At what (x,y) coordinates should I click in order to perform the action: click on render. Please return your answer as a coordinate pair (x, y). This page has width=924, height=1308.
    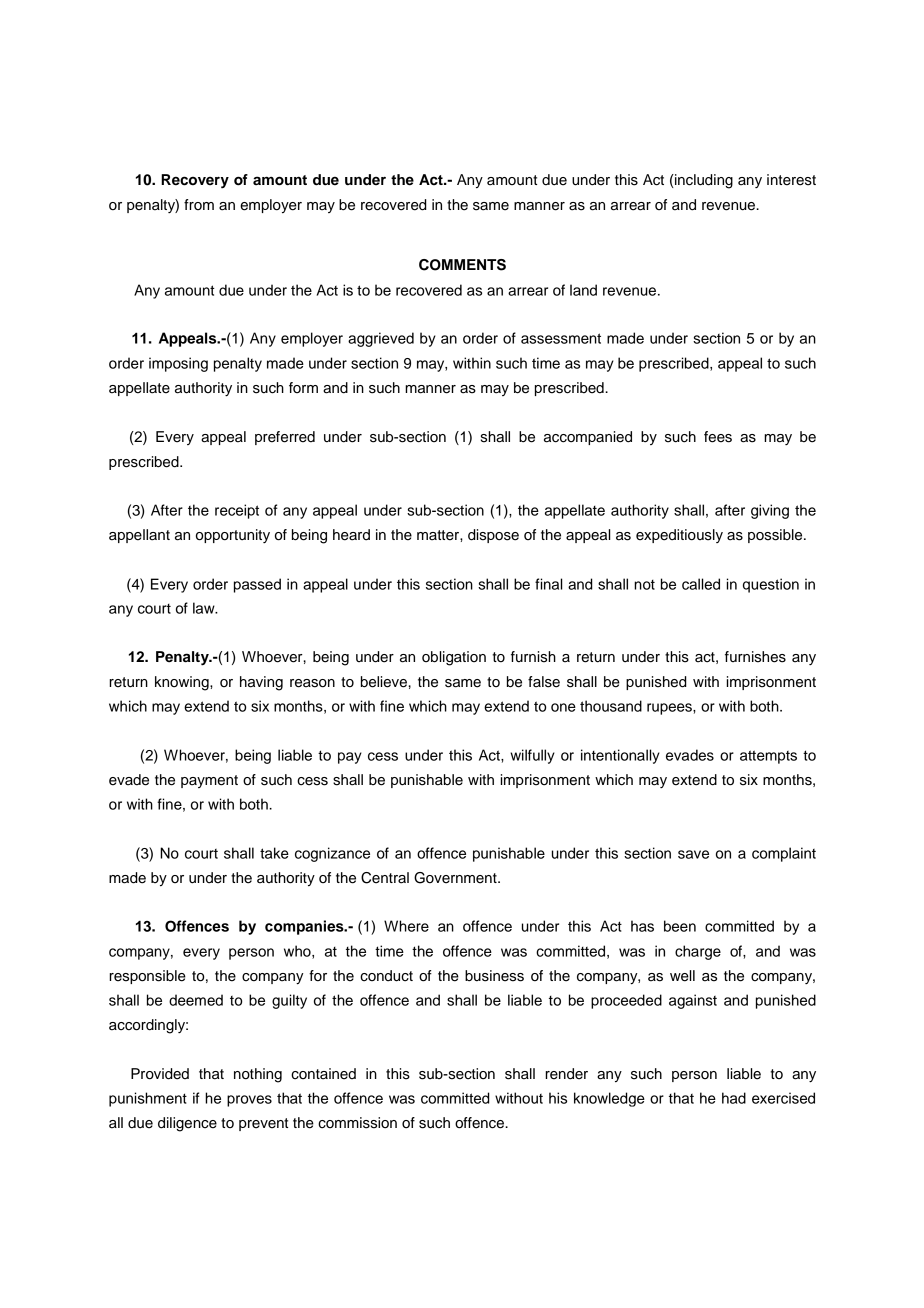
    Looking at the image, I should click on (566, 1074).
